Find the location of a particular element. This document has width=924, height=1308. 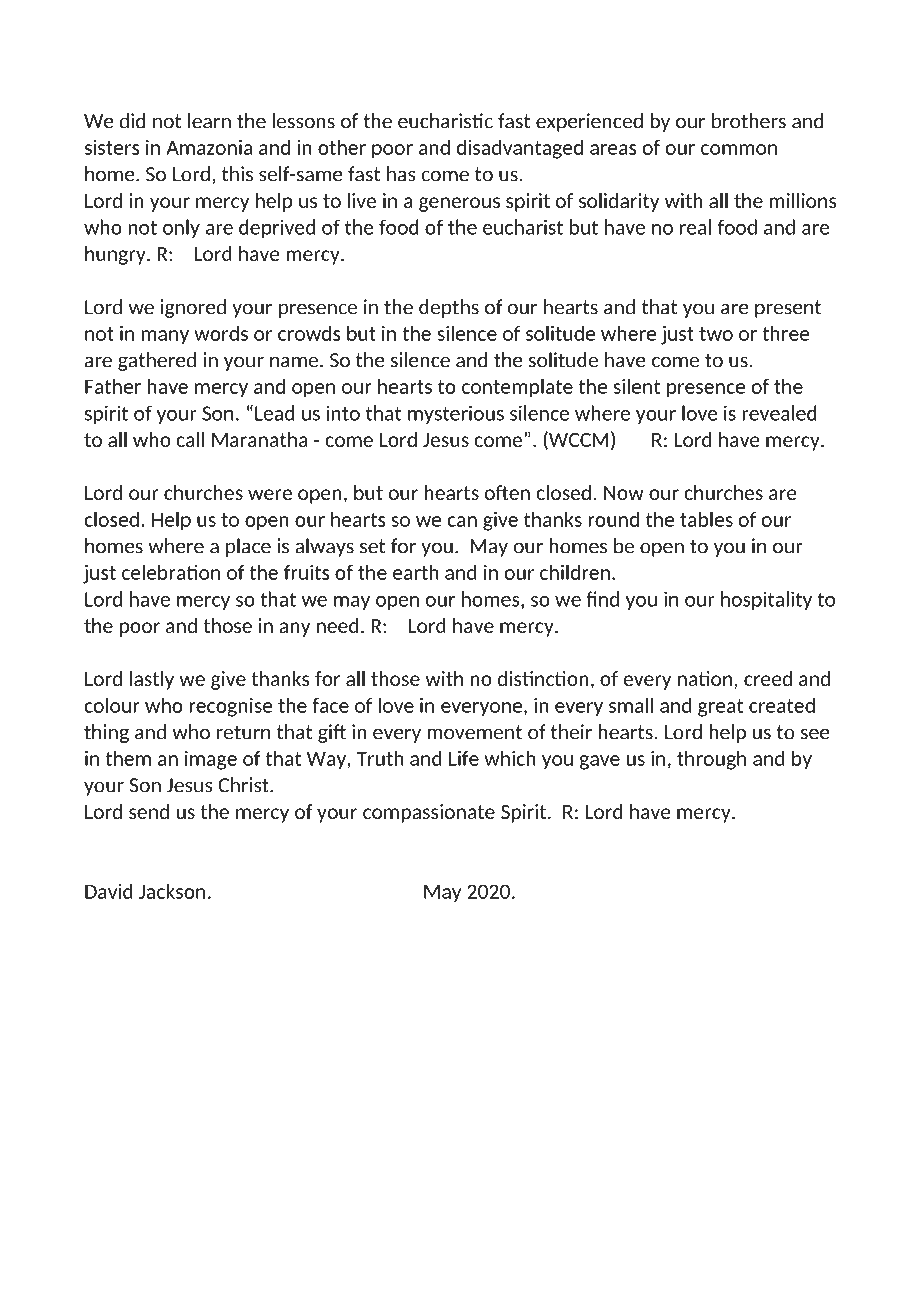

can is located at coordinates (462, 521).
